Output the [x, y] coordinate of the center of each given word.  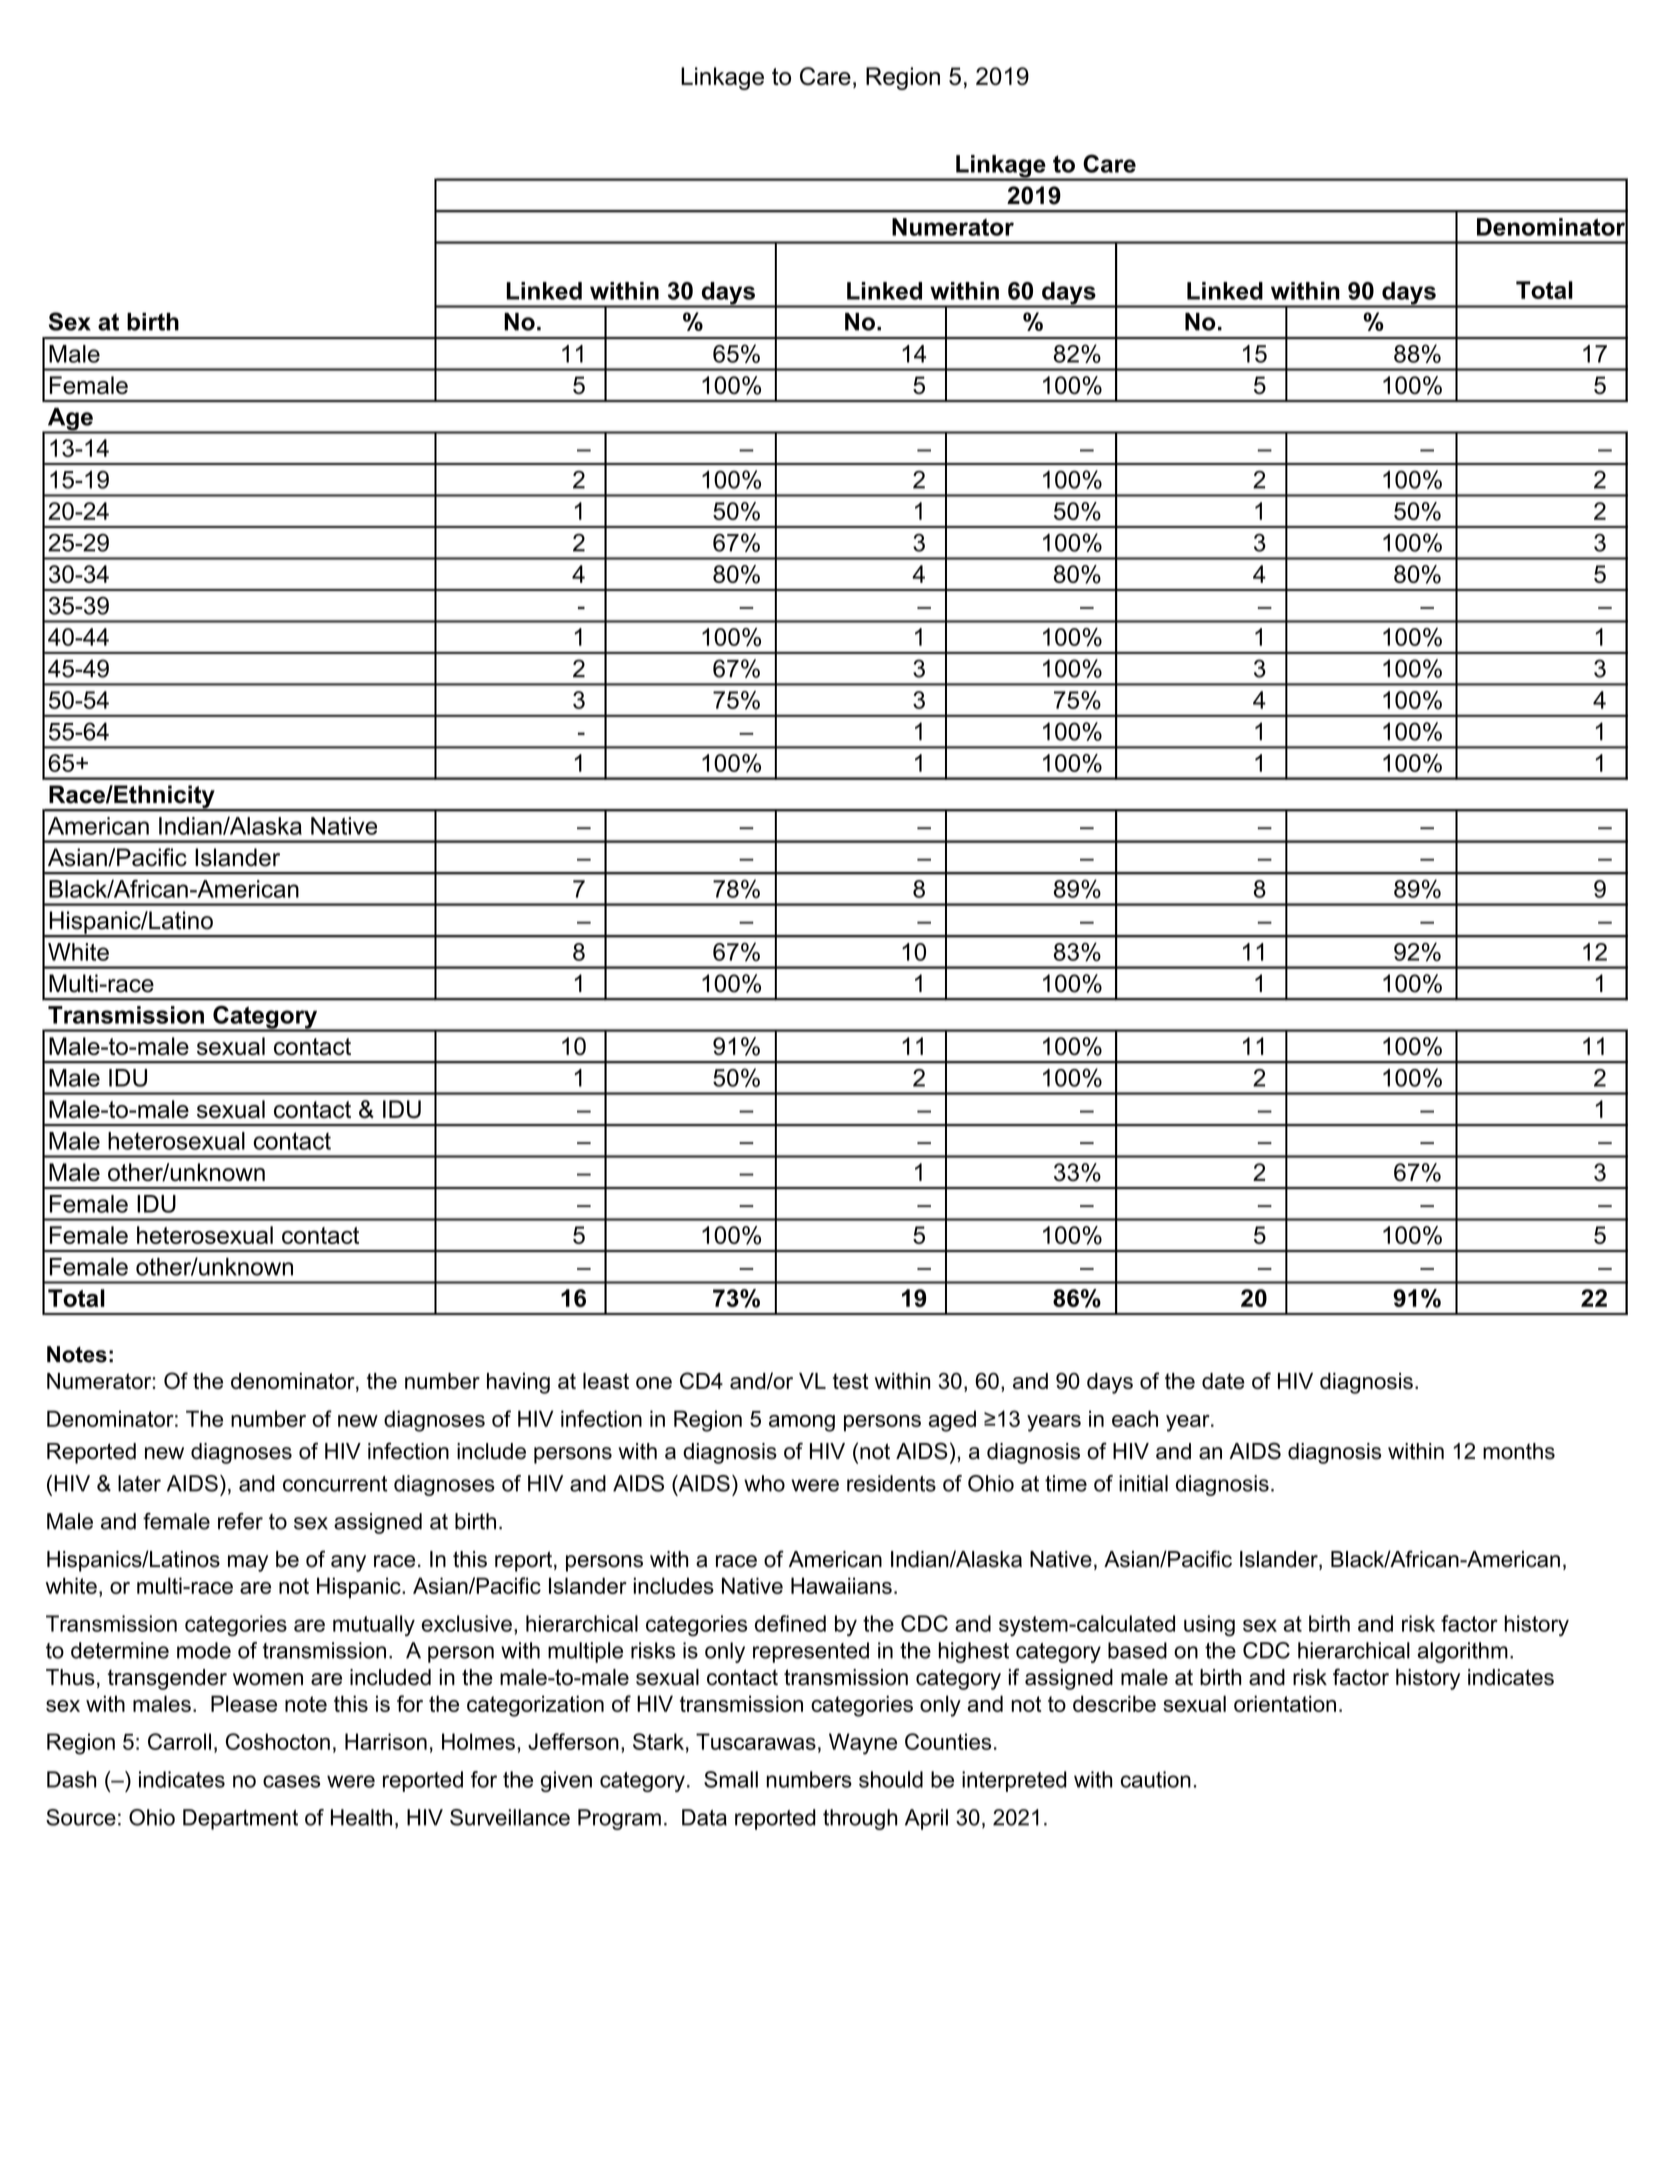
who [764, 1483]
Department [240, 1819]
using [1209, 1626]
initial [1143, 1483]
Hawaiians [841, 1585]
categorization [535, 1706]
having [518, 1383]
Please [244, 1703]
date [1223, 1381]
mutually [374, 1626]
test [851, 1381]
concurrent [335, 1484]
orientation [1285, 1703]
